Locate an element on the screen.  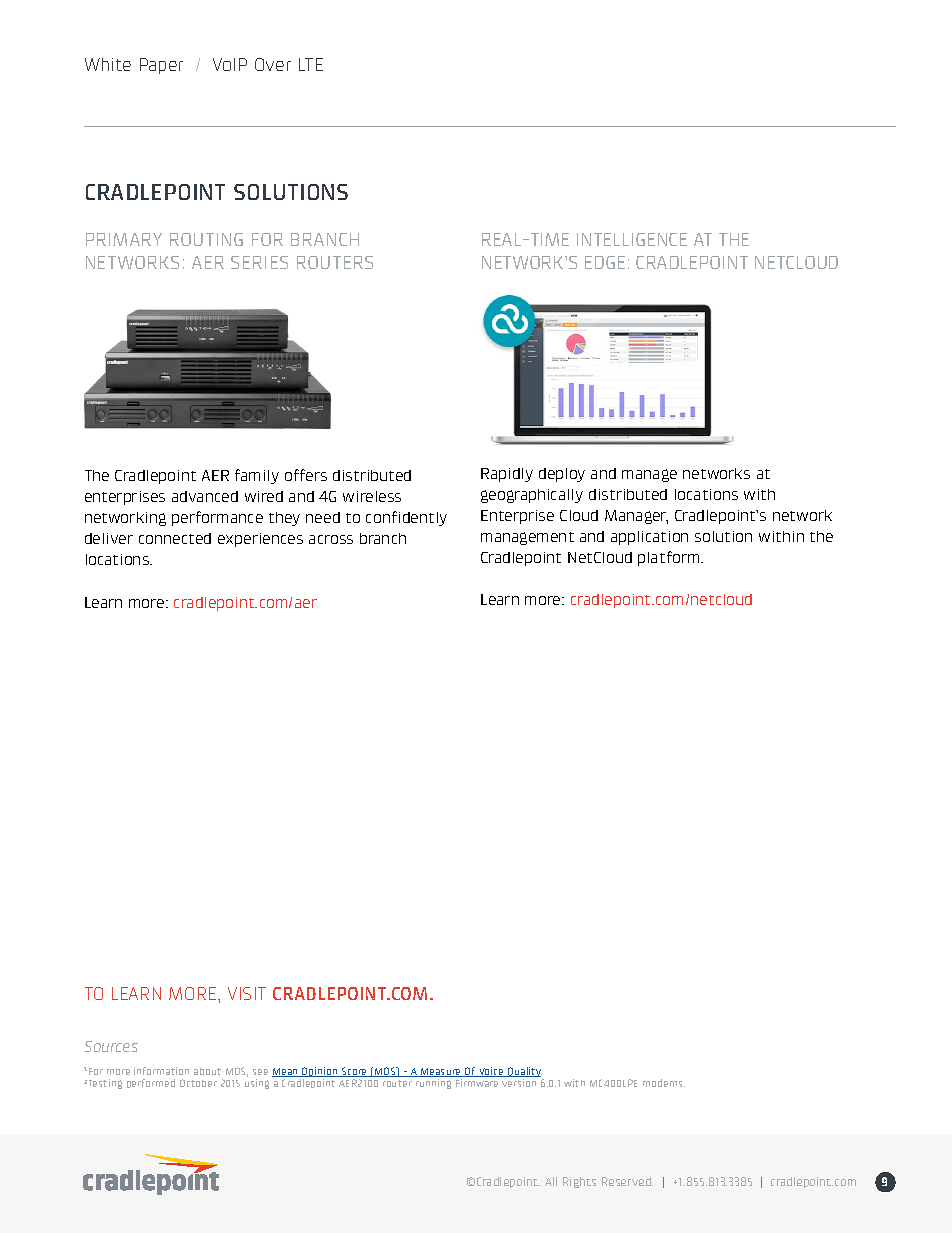
running is located at coordinates (433, 1084).
